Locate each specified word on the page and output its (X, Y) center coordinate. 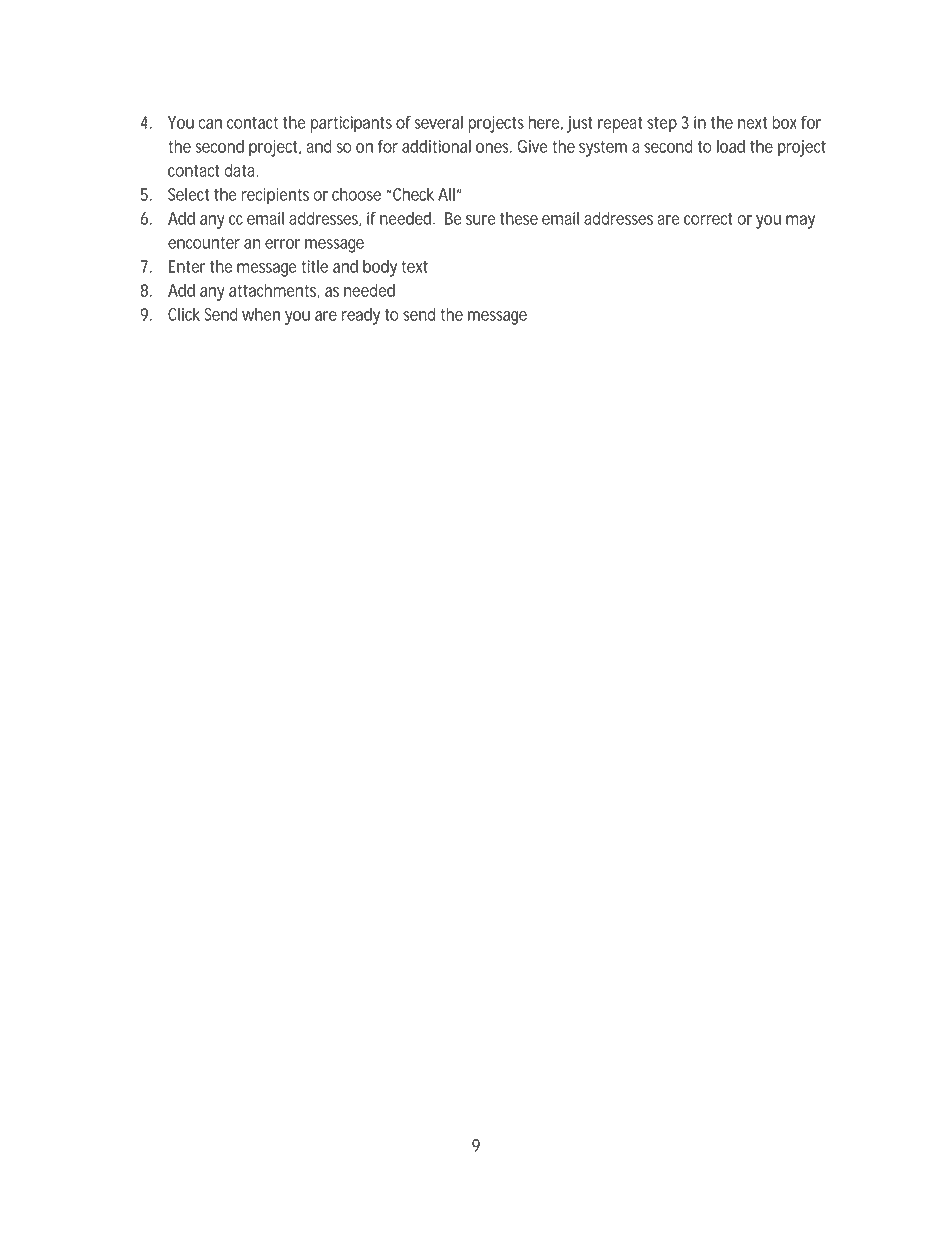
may (800, 222)
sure (481, 220)
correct (708, 219)
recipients (275, 196)
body (380, 268)
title (314, 266)
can (210, 124)
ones (494, 148)
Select (188, 194)
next (752, 122)
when (261, 314)
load (731, 146)
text (414, 266)
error (282, 244)
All (446, 194)
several (438, 122)
